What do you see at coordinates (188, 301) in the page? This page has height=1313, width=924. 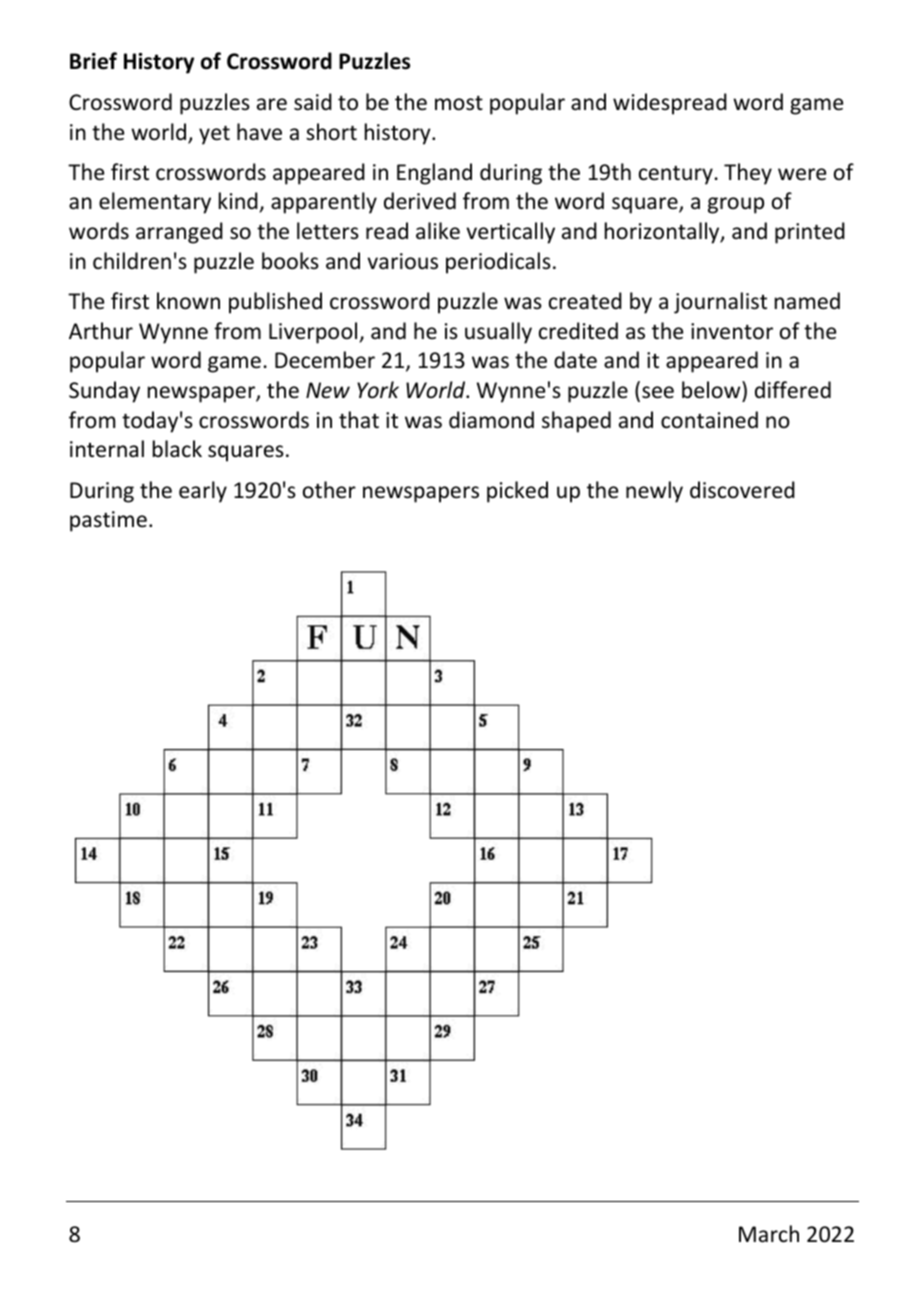 I see `known` at bounding box center [188, 301].
